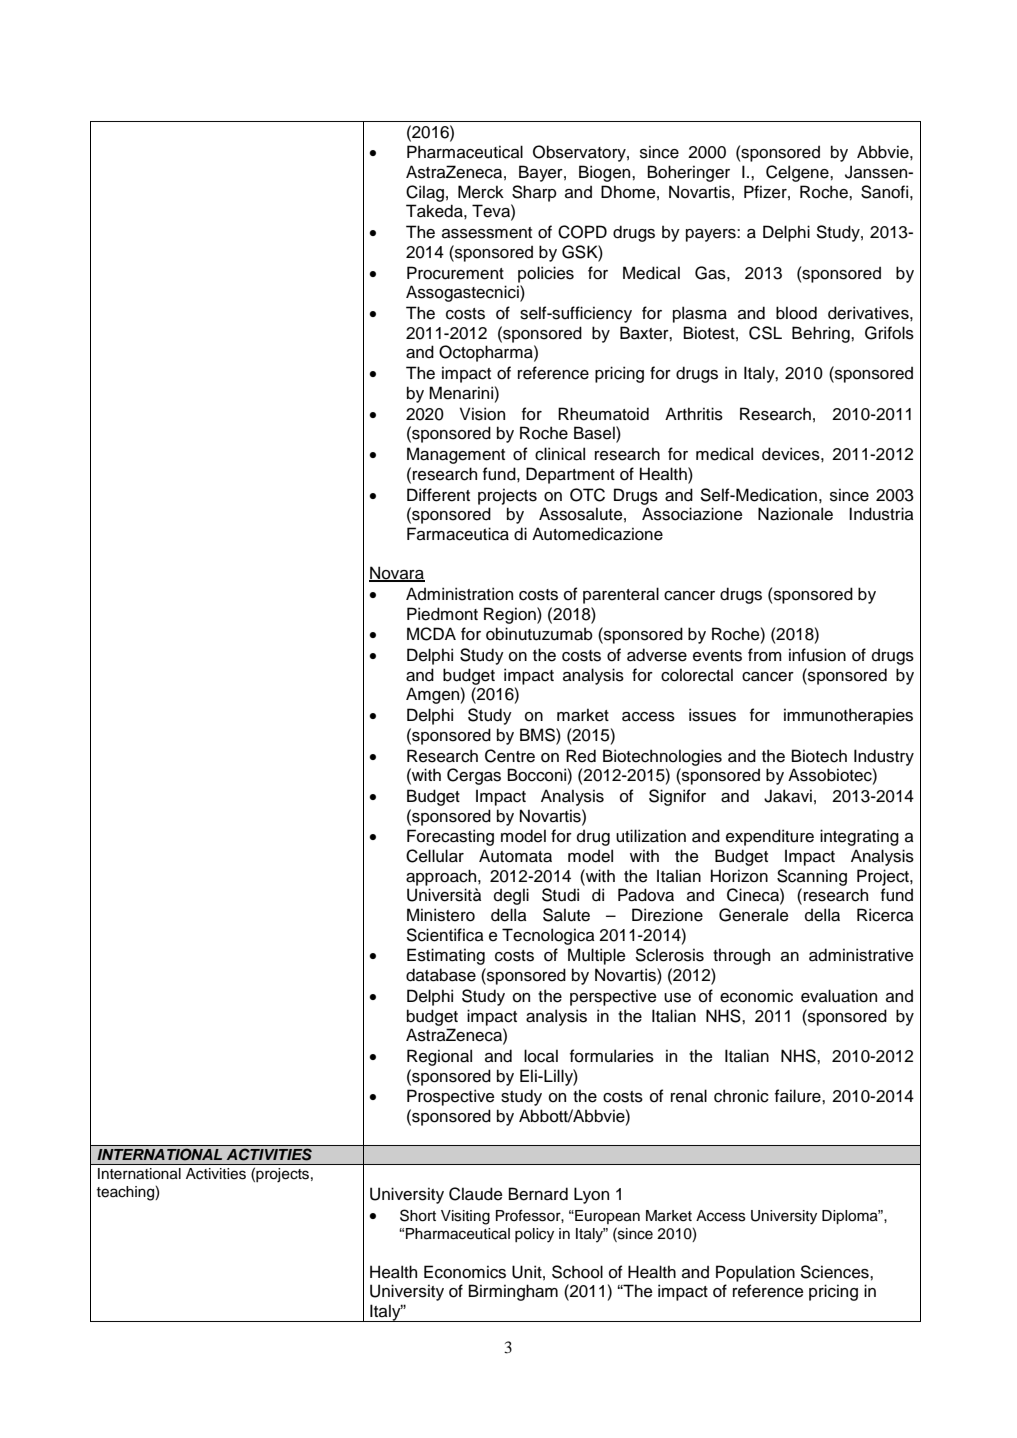  I want to click on Visiting, so click(465, 1217).
